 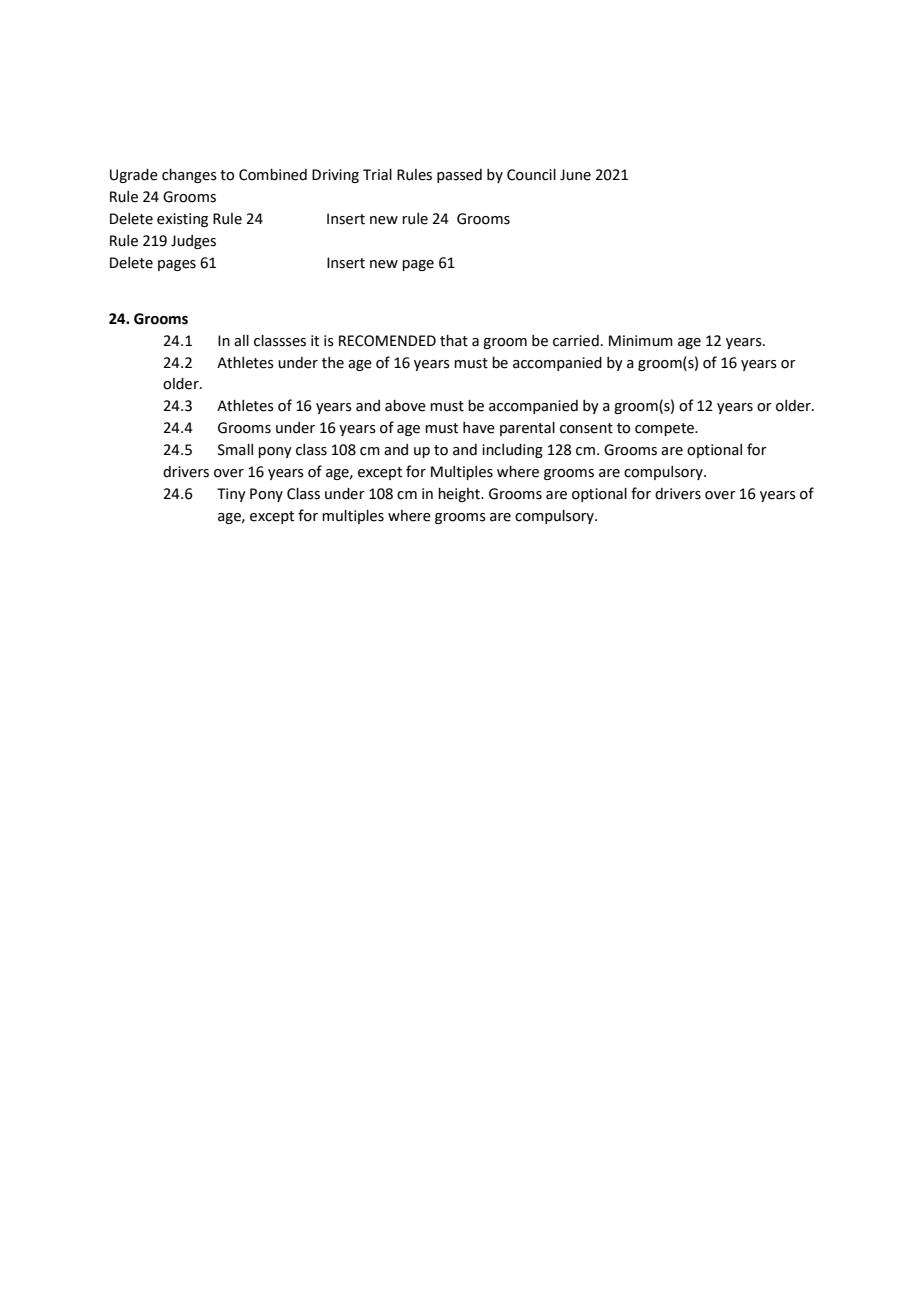 What do you see at coordinates (454, 341) in the image?
I see `that` at bounding box center [454, 341].
